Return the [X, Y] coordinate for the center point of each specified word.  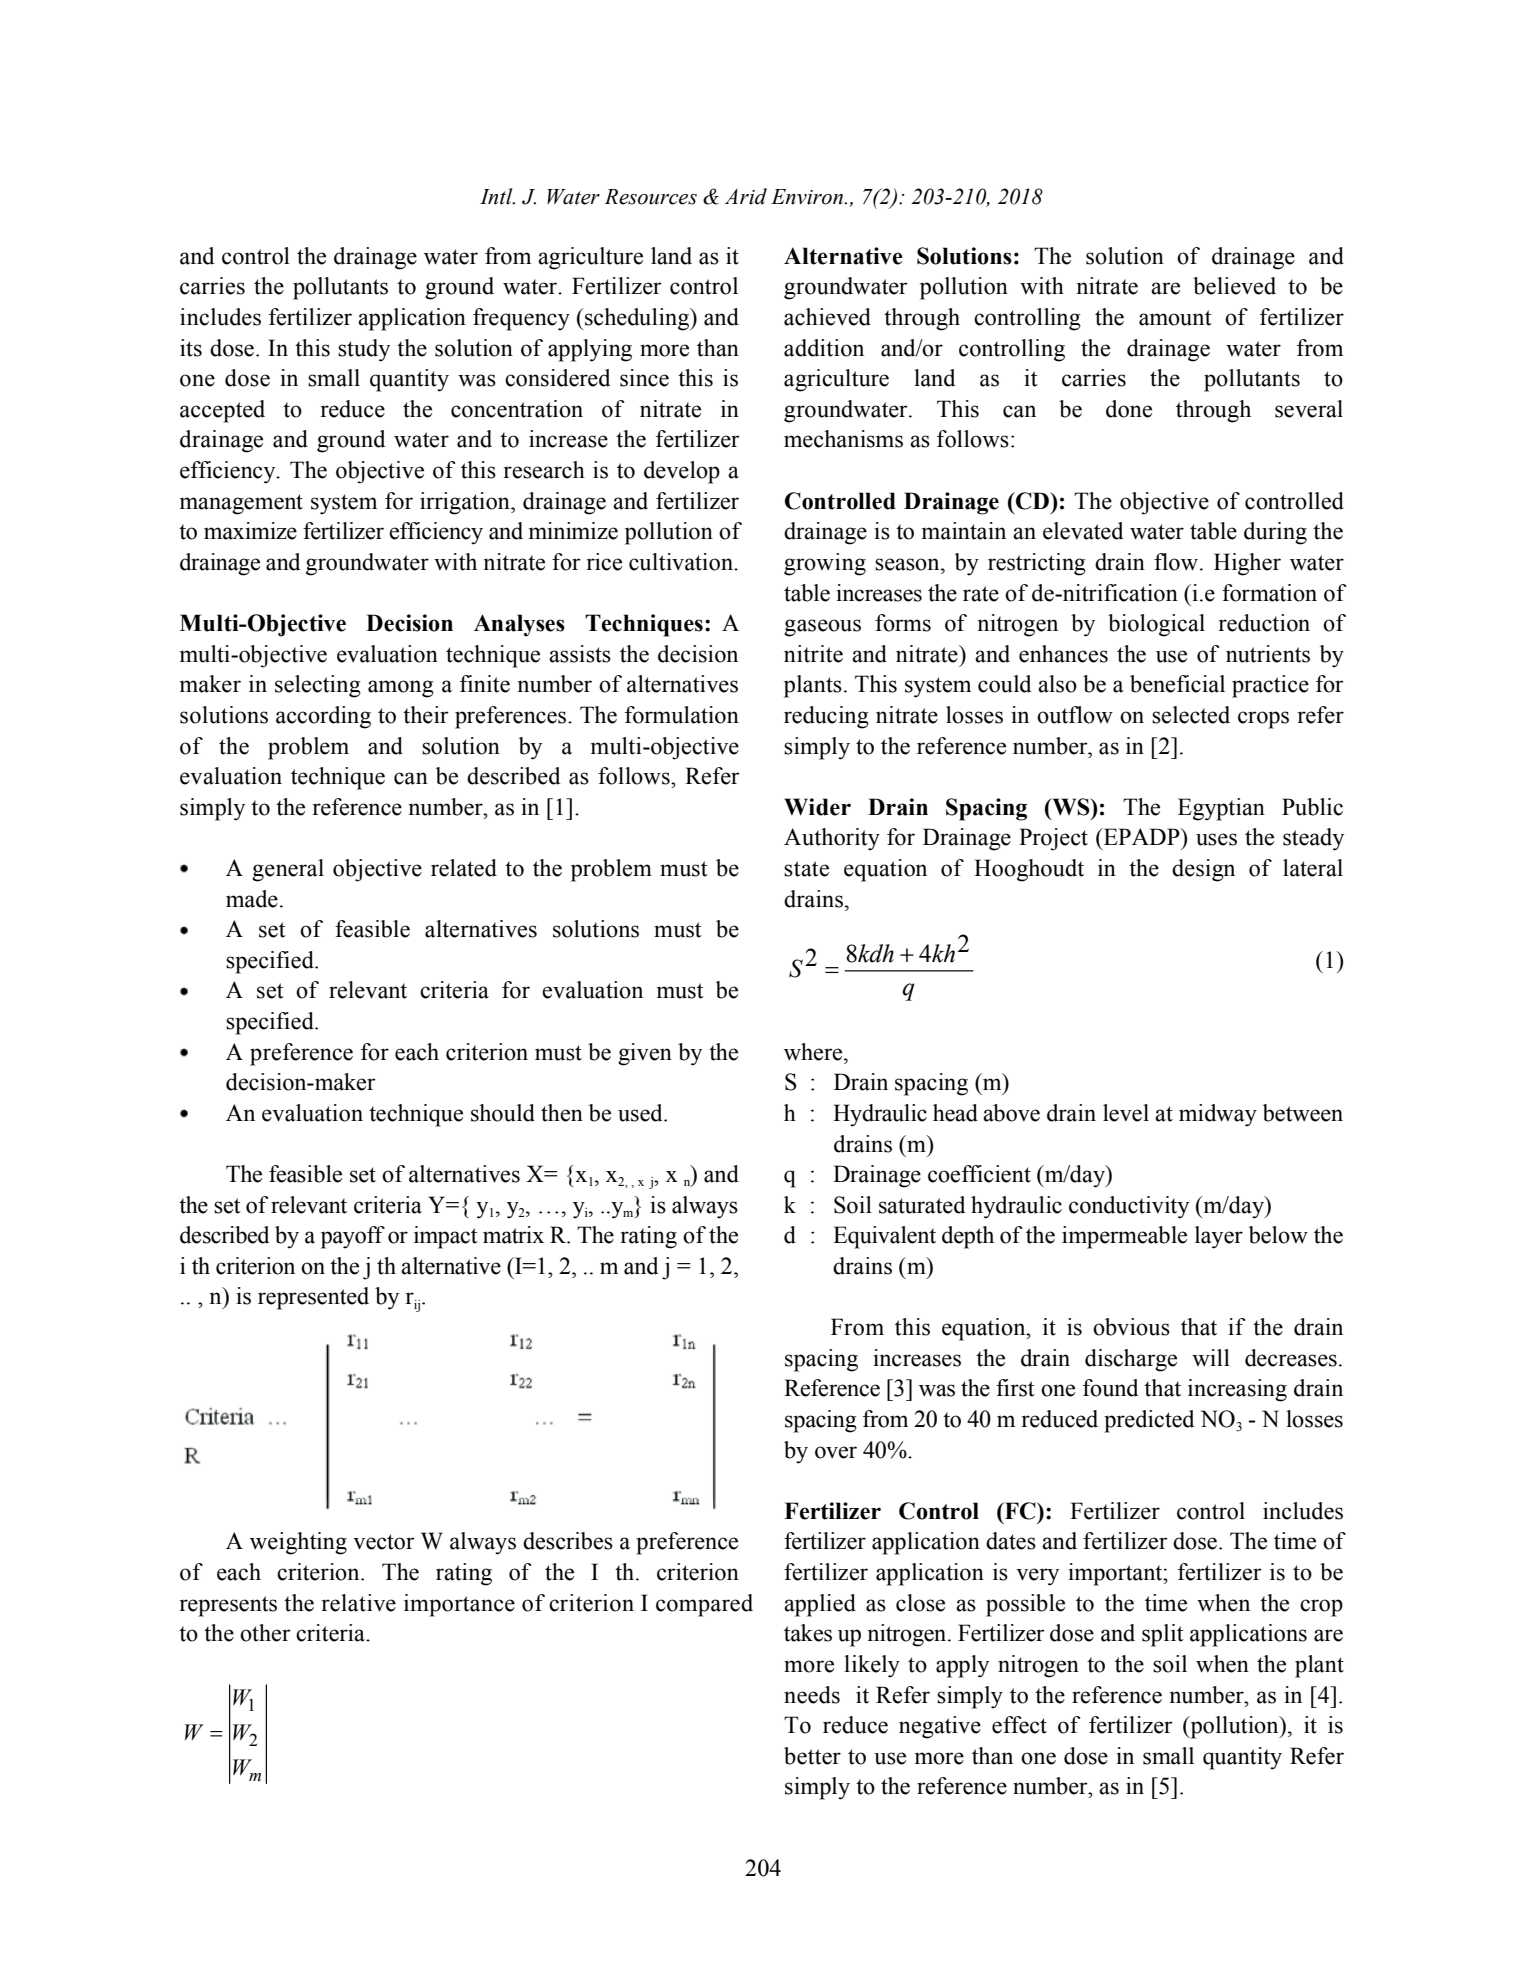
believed [1234, 286]
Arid [746, 196]
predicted [1149, 1421]
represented [313, 1298]
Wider [817, 807]
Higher [1247, 564]
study [364, 350]
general [288, 870]
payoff [353, 1237]
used [641, 1113]
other [265, 1633]
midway [1218, 1115]
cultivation [682, 562]
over [836, 1452]
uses [1216, 839]
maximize [250, 531]
